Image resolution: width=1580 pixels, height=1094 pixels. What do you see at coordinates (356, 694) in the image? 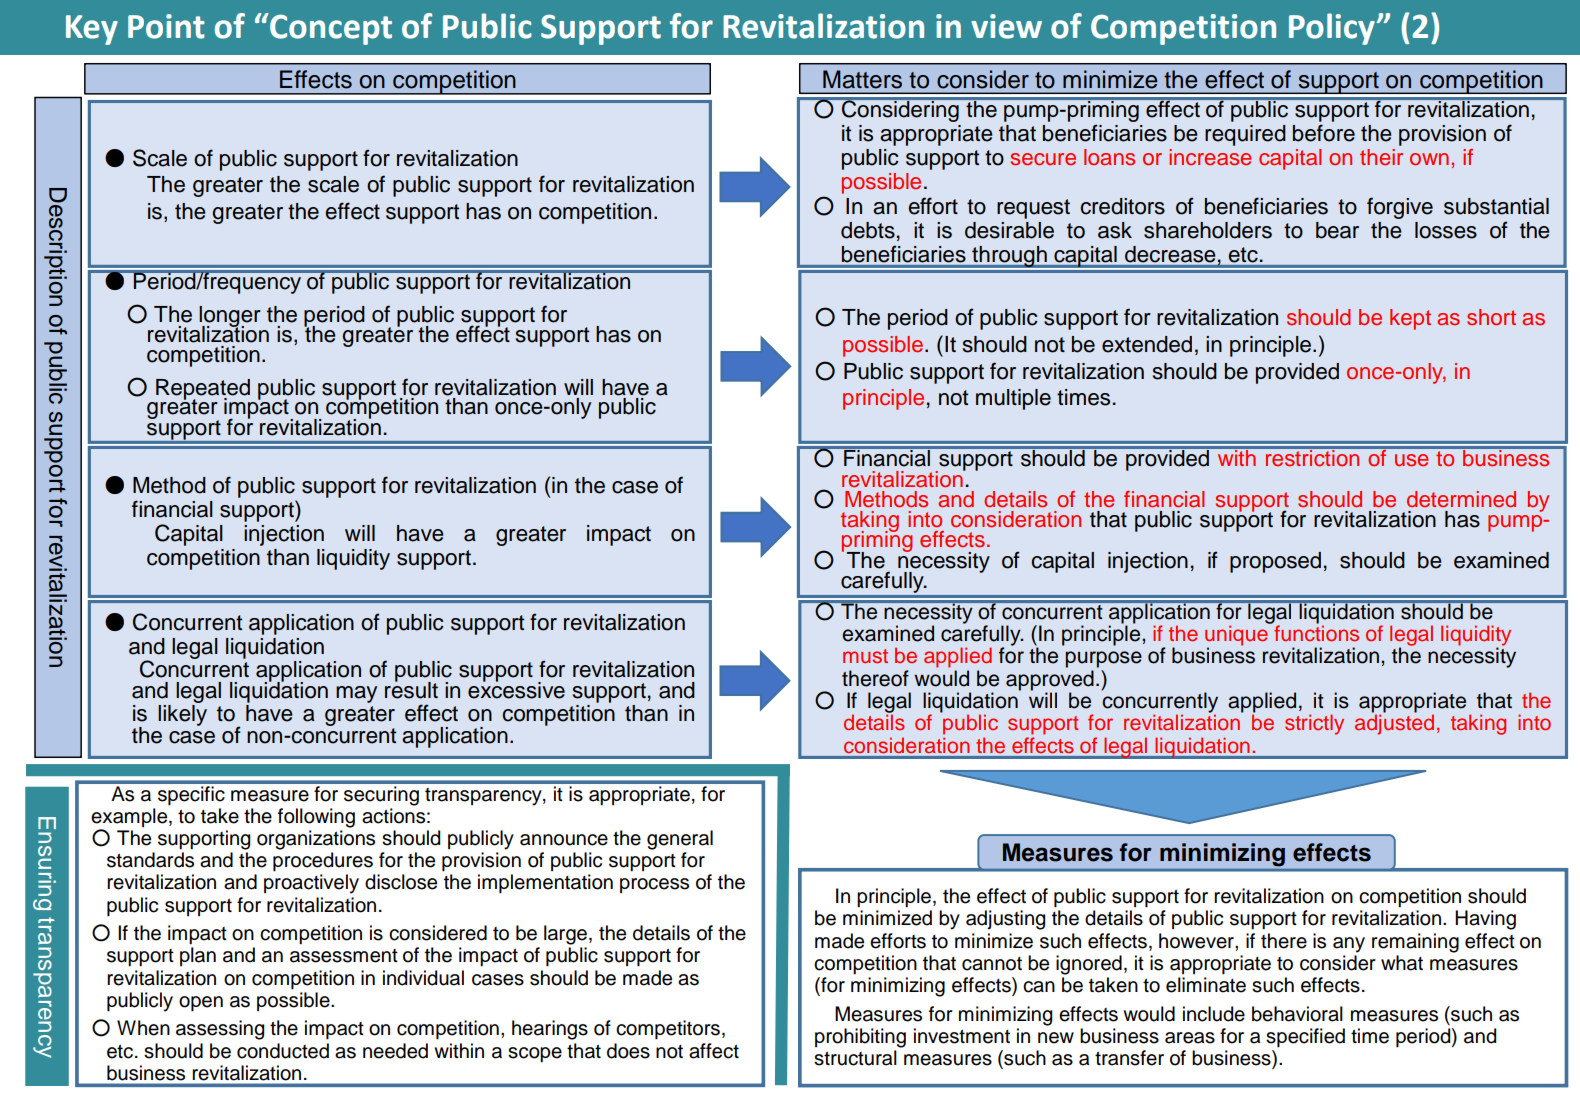
I see `may` at bounding box center [356, 694].
